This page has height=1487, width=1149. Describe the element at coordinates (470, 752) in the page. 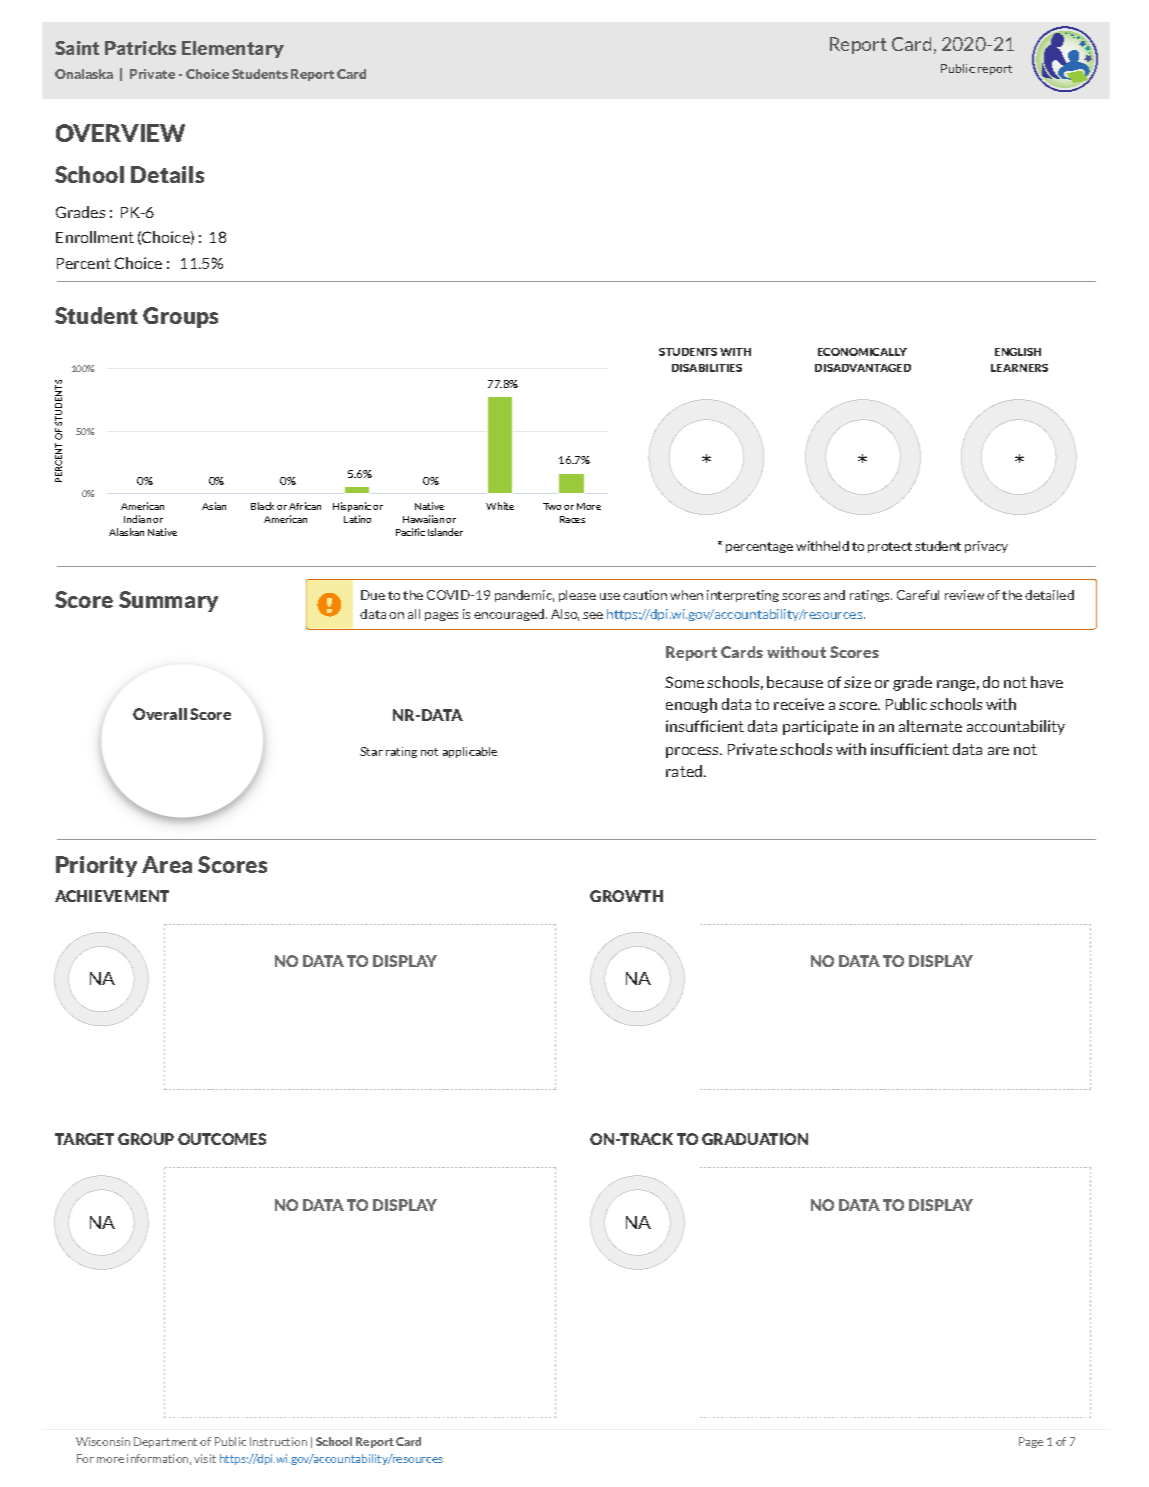

I see `applicable` at that location.
